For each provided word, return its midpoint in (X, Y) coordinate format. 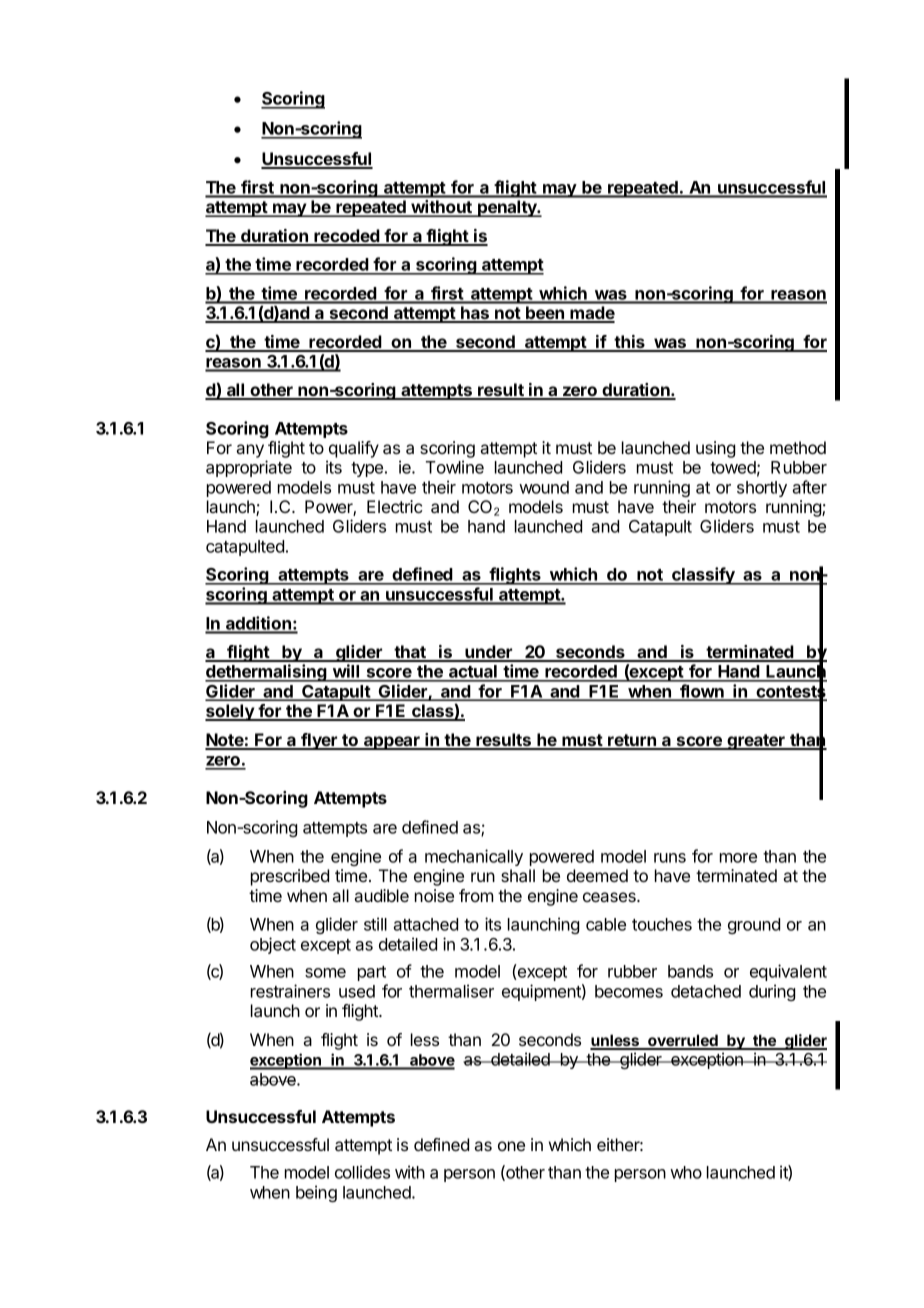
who (686, 1172)
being (316, 1193)
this (630, 343)
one (511, 1146)
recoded (347, 237)
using (715, 449)
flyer (319, 741)
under (489, 653)
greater (756, 742)
